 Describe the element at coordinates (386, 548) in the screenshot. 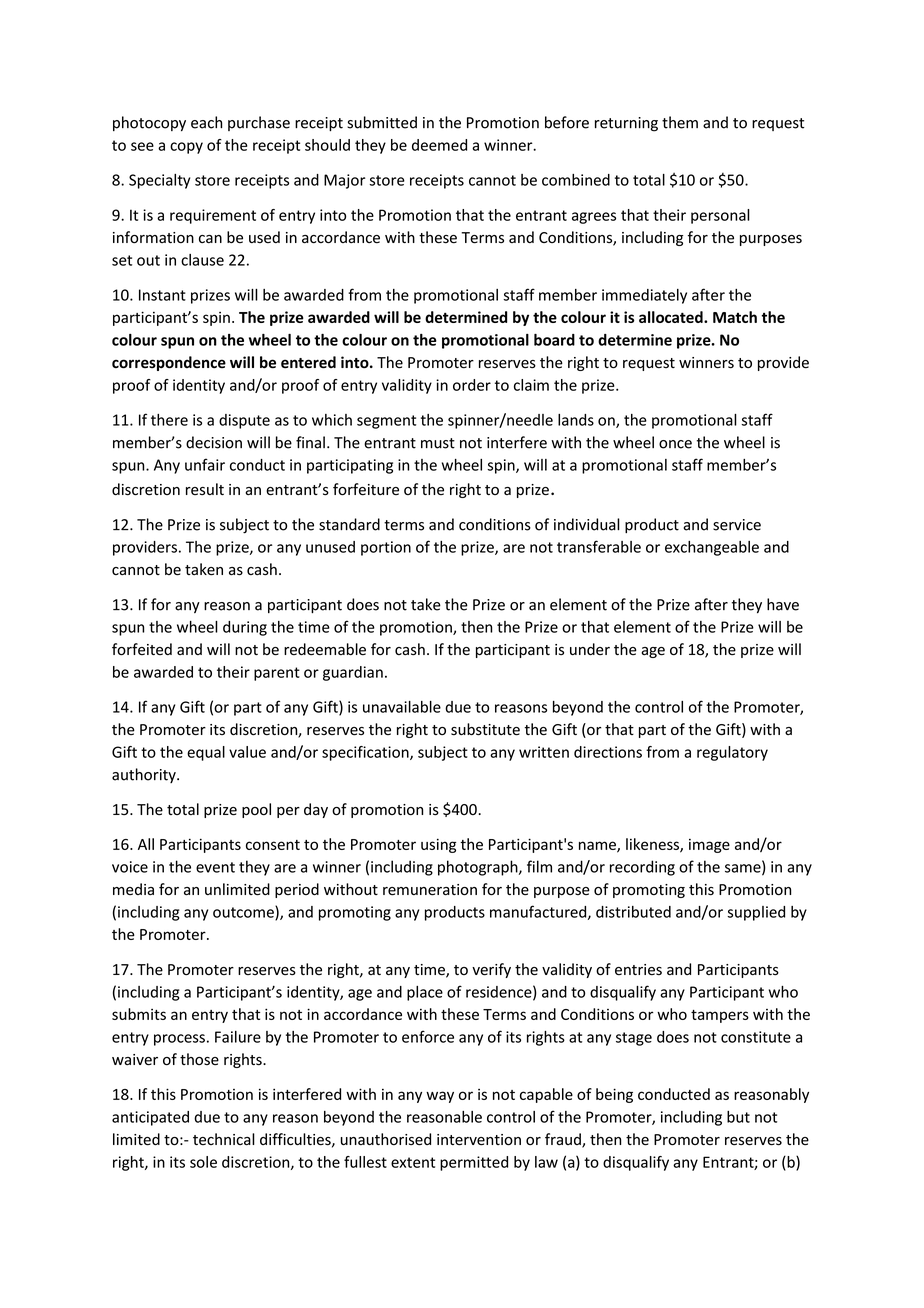

I see `portion` at that location.
